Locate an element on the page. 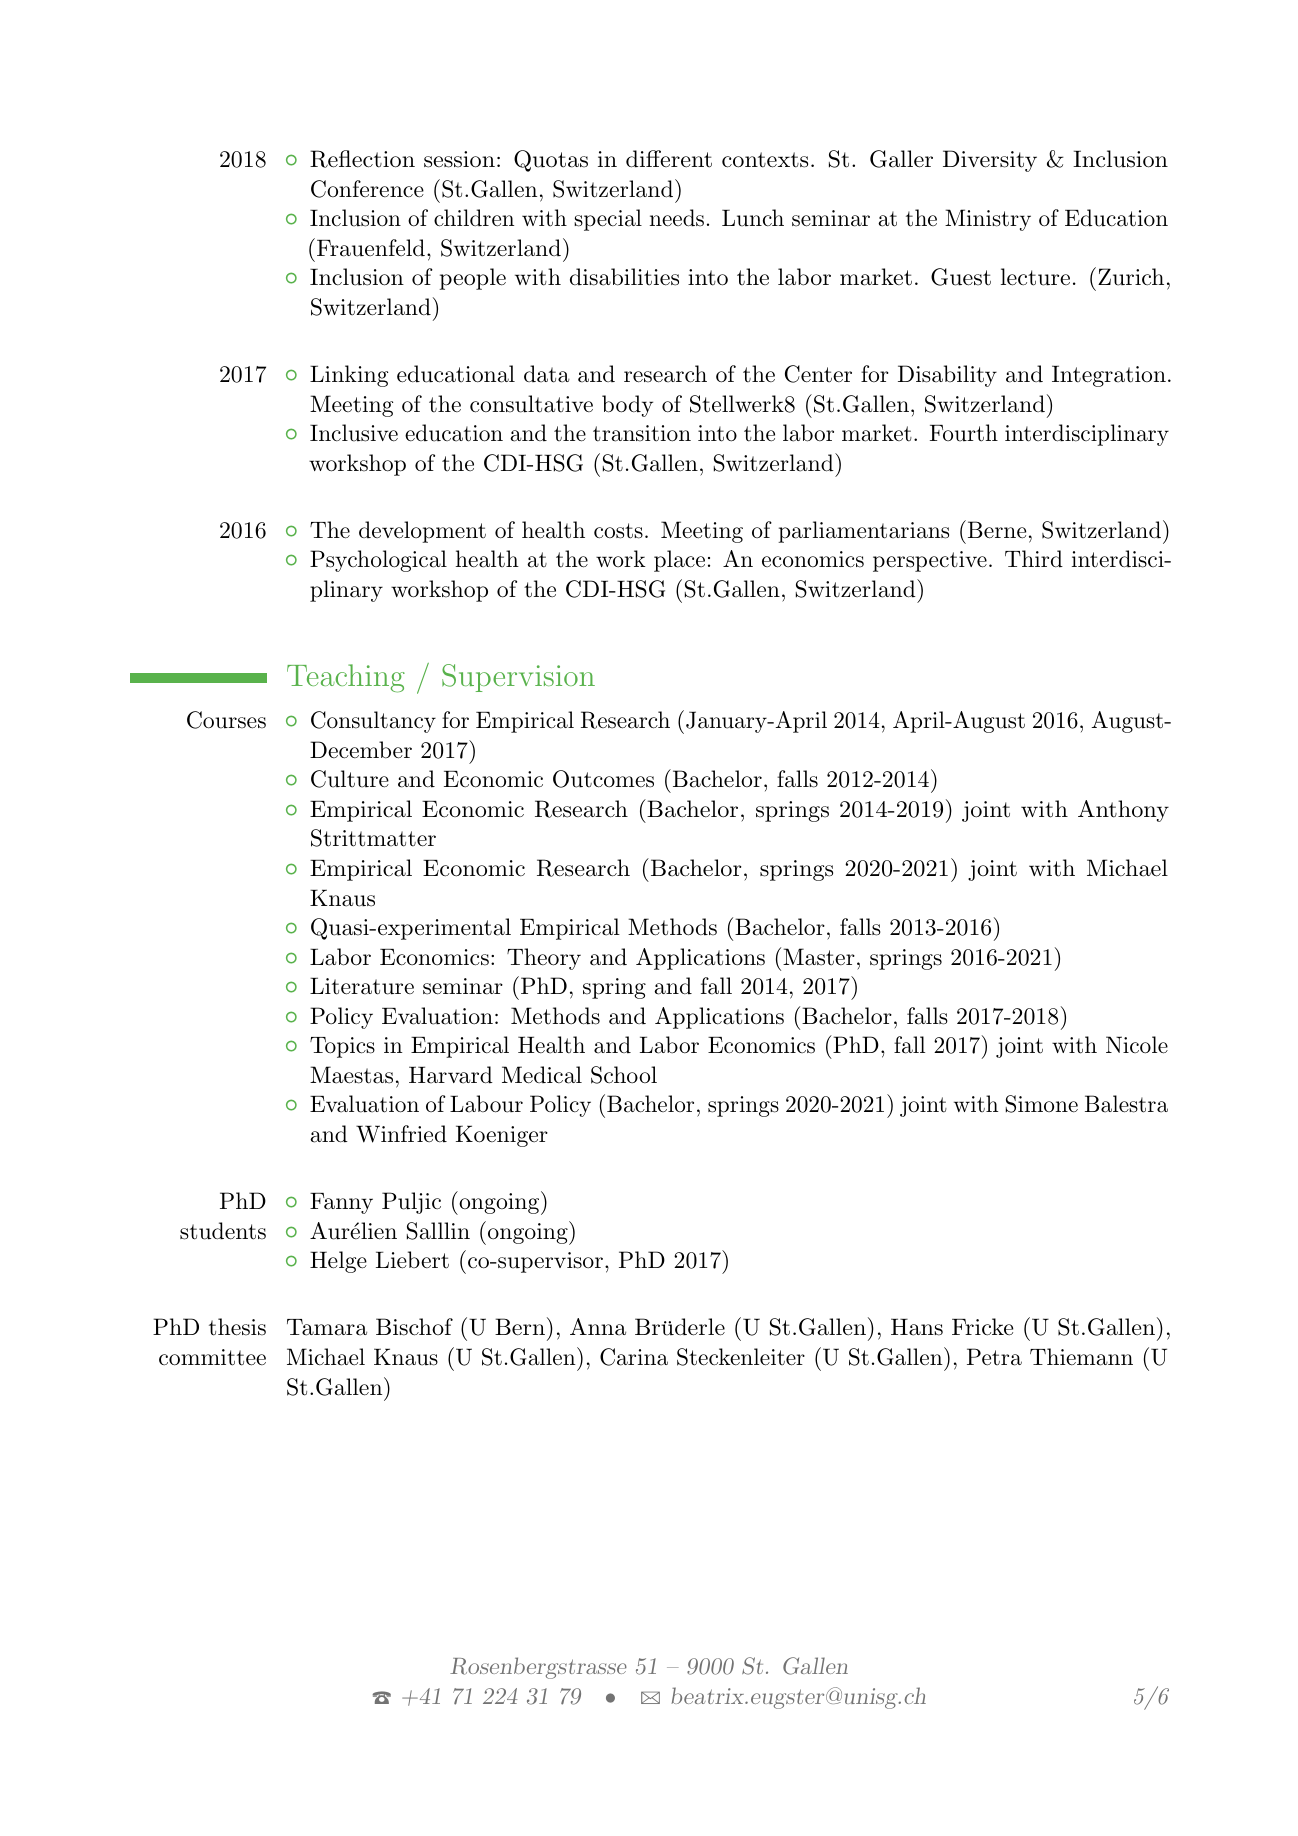 The width and height of the page is (1298, 1836). Tamara is located at coordinates (327, 1327).
